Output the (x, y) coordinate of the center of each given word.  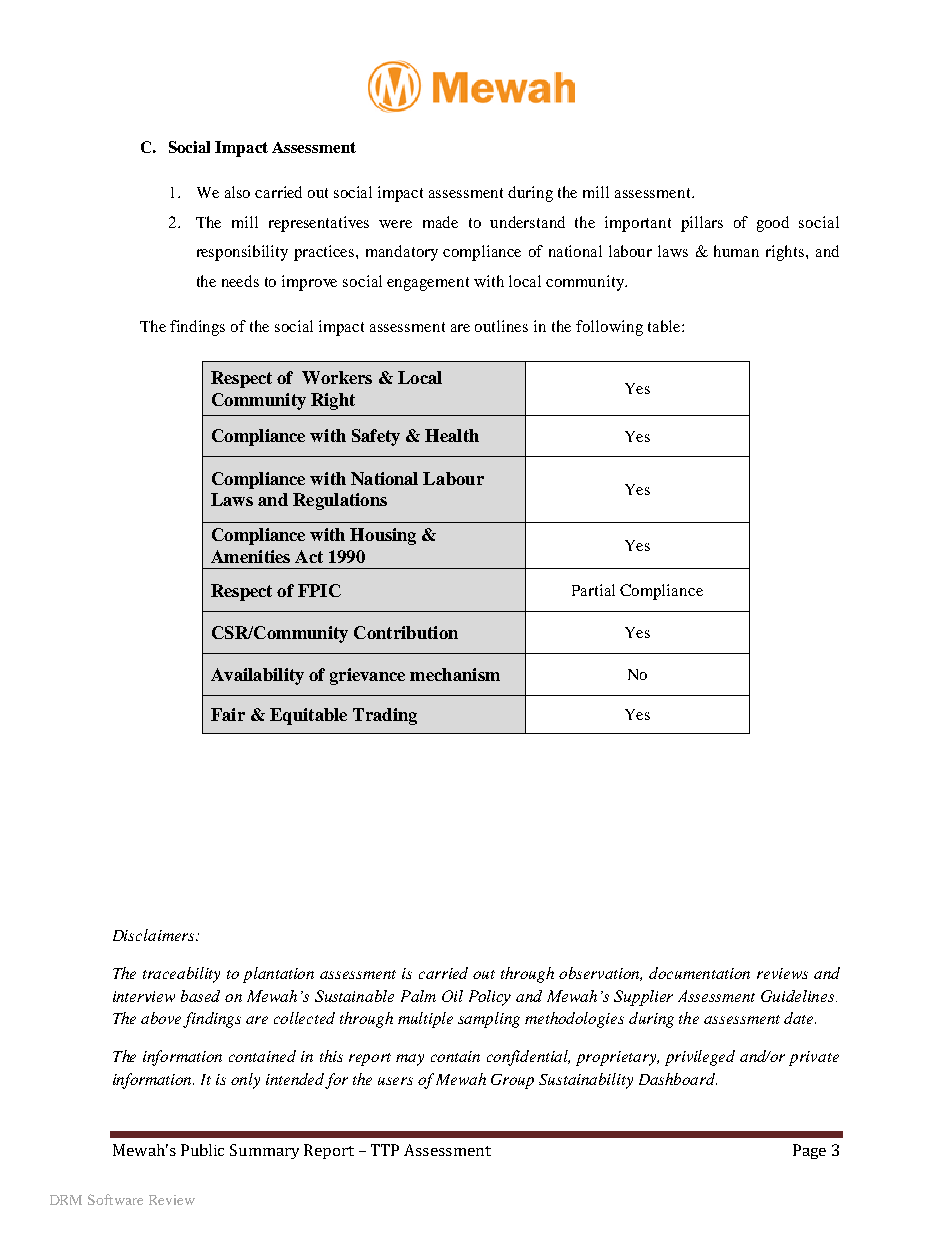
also (237, 192)
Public (202, 1150)
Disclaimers (155, 935)
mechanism (455, 674)
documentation (699, 973)
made (440, 222)
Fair (228, 714)
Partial (593, 590)
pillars (702, 224)
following (609, 328)
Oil (452, 996)
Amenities (250, 556)
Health (452, 435)
